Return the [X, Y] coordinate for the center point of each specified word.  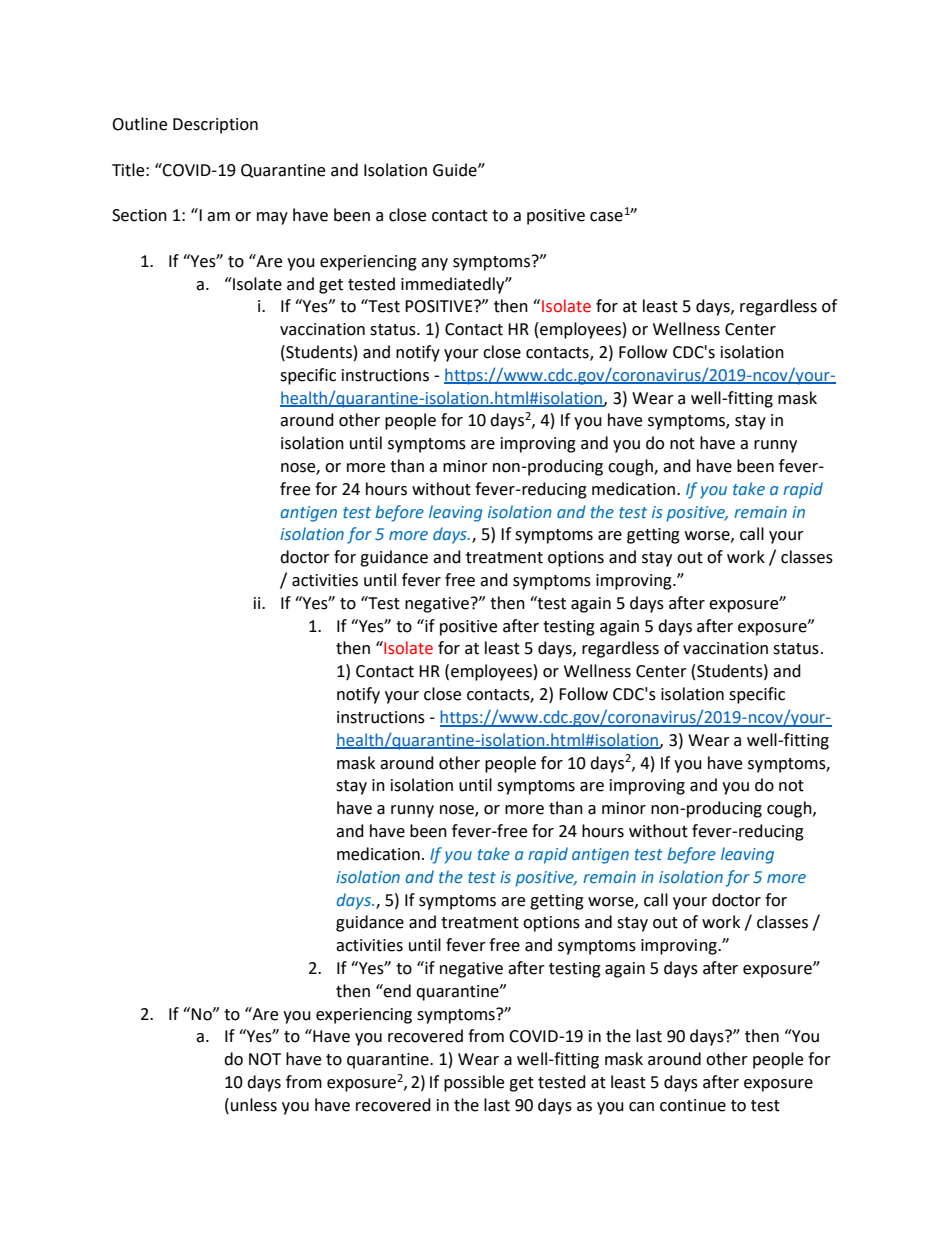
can [641, 1107]
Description [215, 126]
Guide [456, 170]
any [434, 264]
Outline [139, 124]
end [396, 991]
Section [139, 215]
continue [693, 1105]
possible [474, 1083]
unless [254, 1105]
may [272, 218]
